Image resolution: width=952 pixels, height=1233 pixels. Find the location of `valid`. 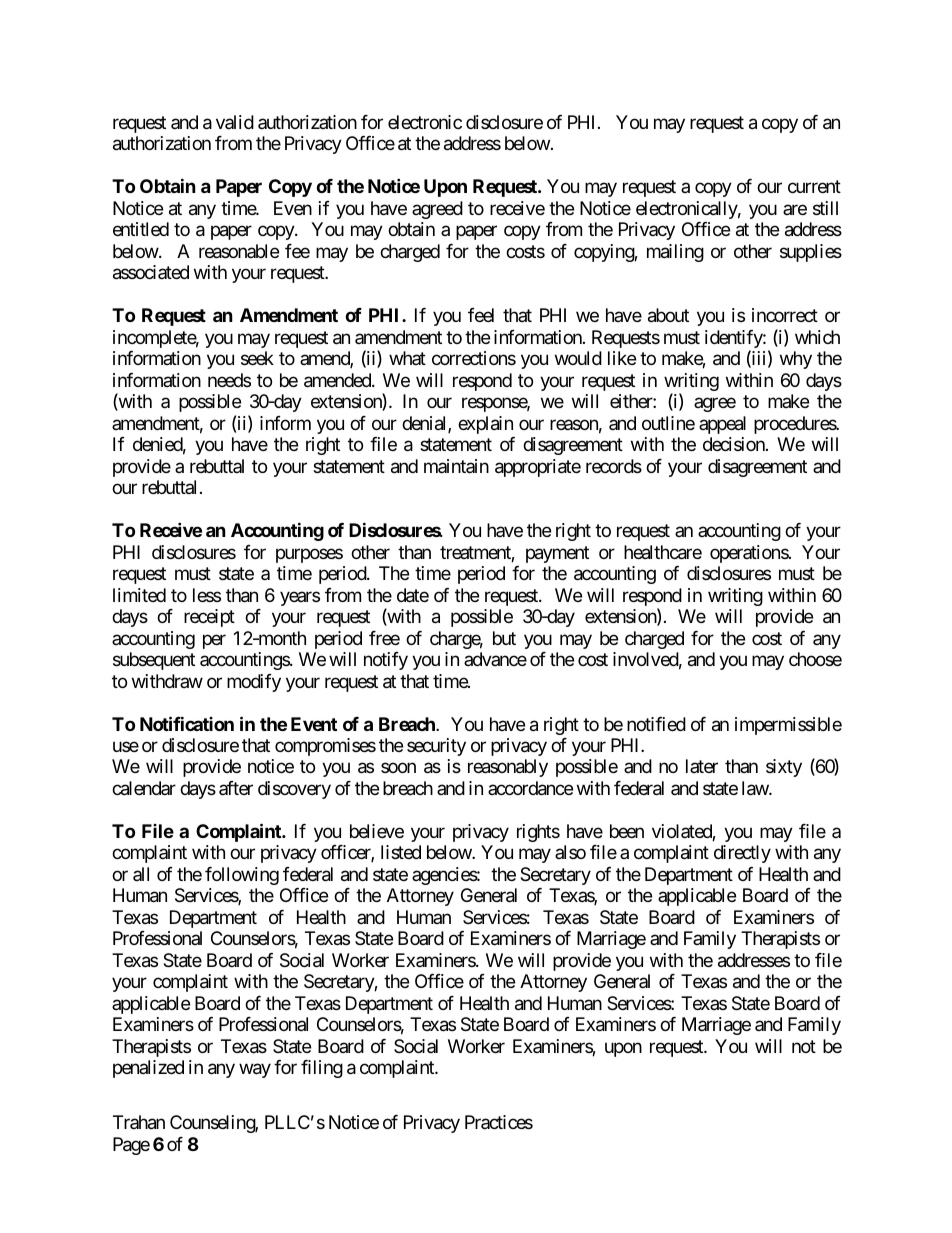

valid is located at coordinates (235, 122).
